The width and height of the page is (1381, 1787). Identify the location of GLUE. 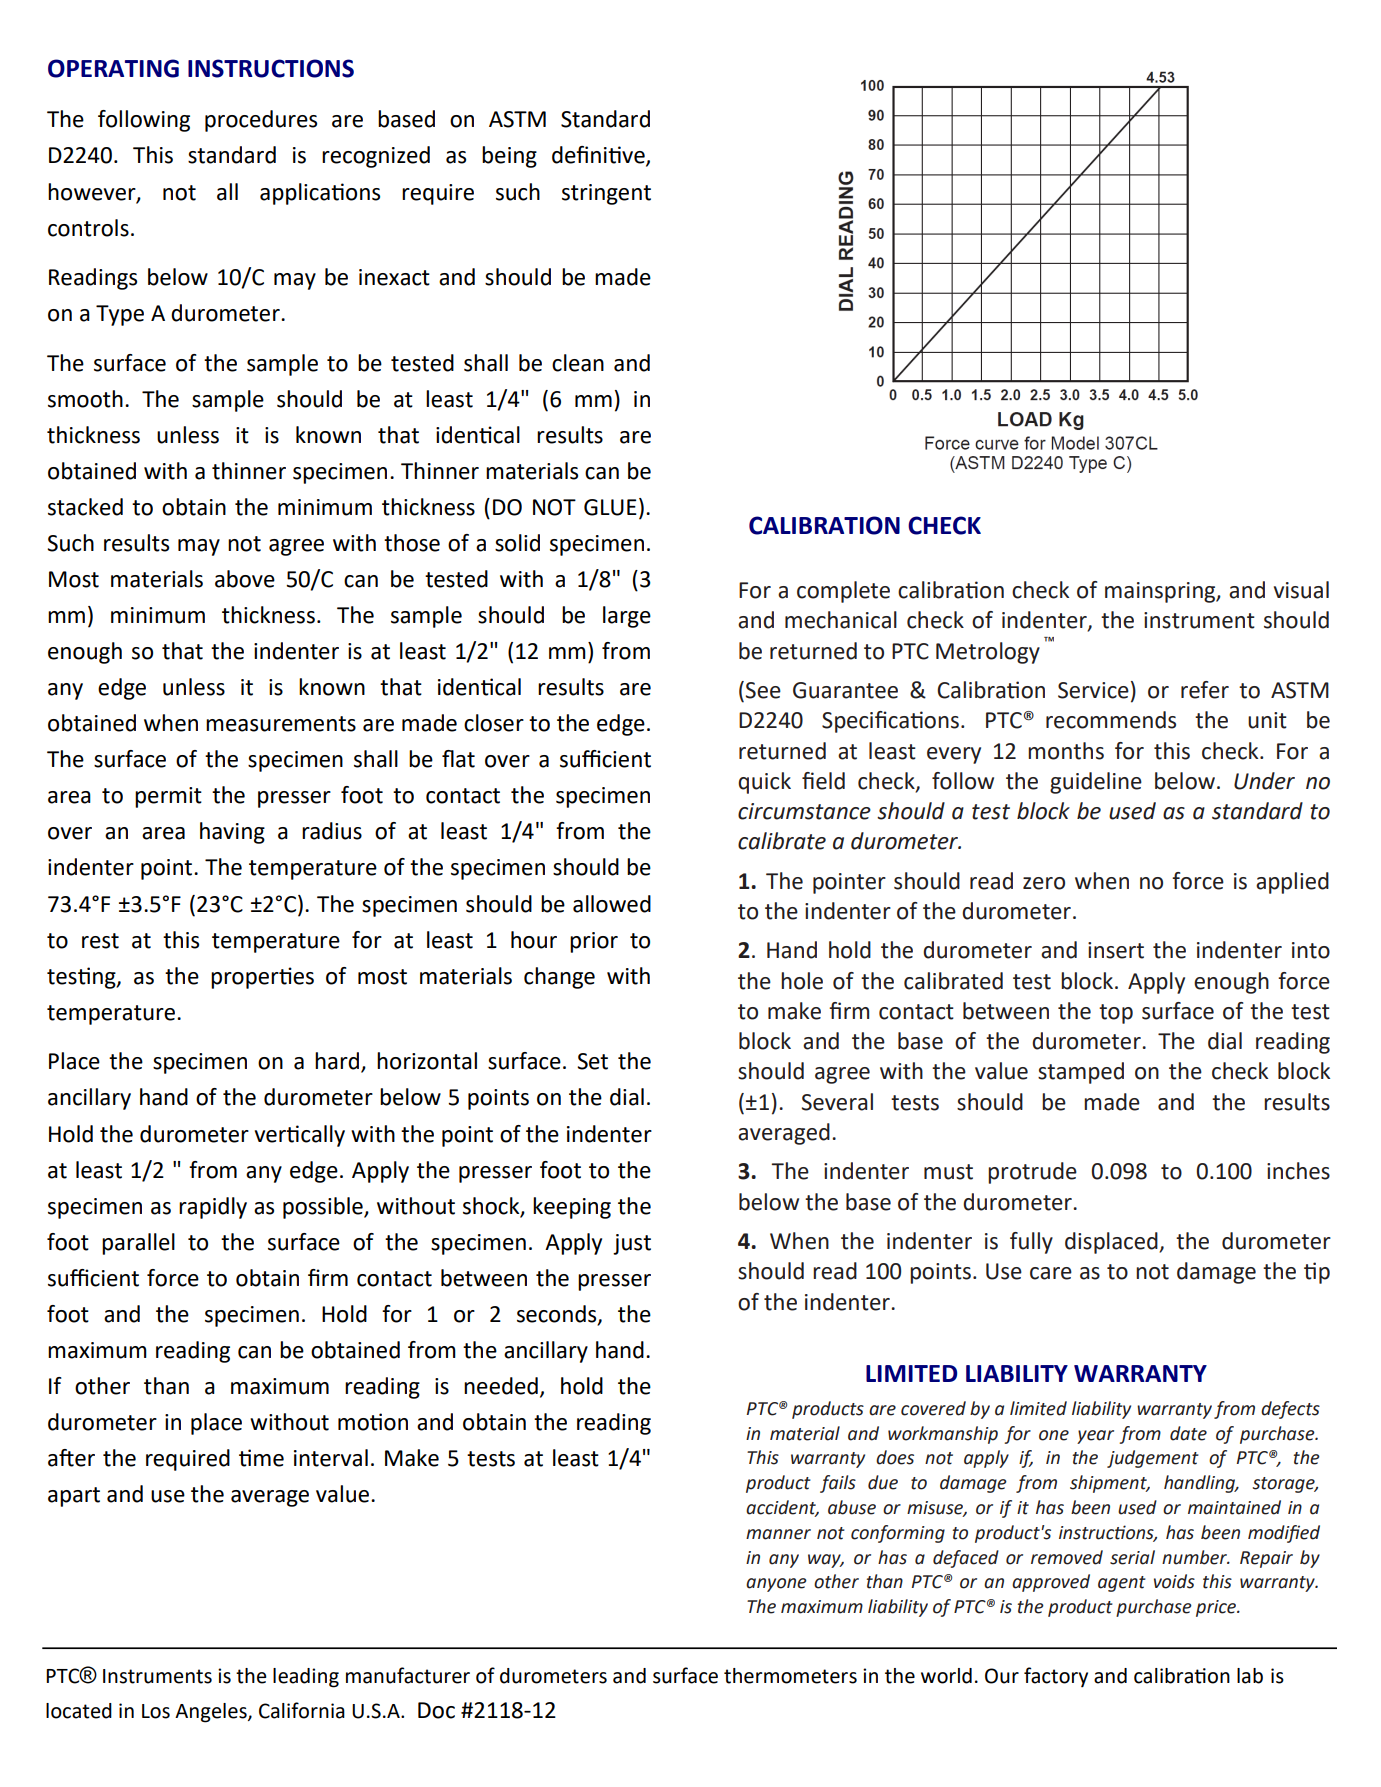
(610, 507).
